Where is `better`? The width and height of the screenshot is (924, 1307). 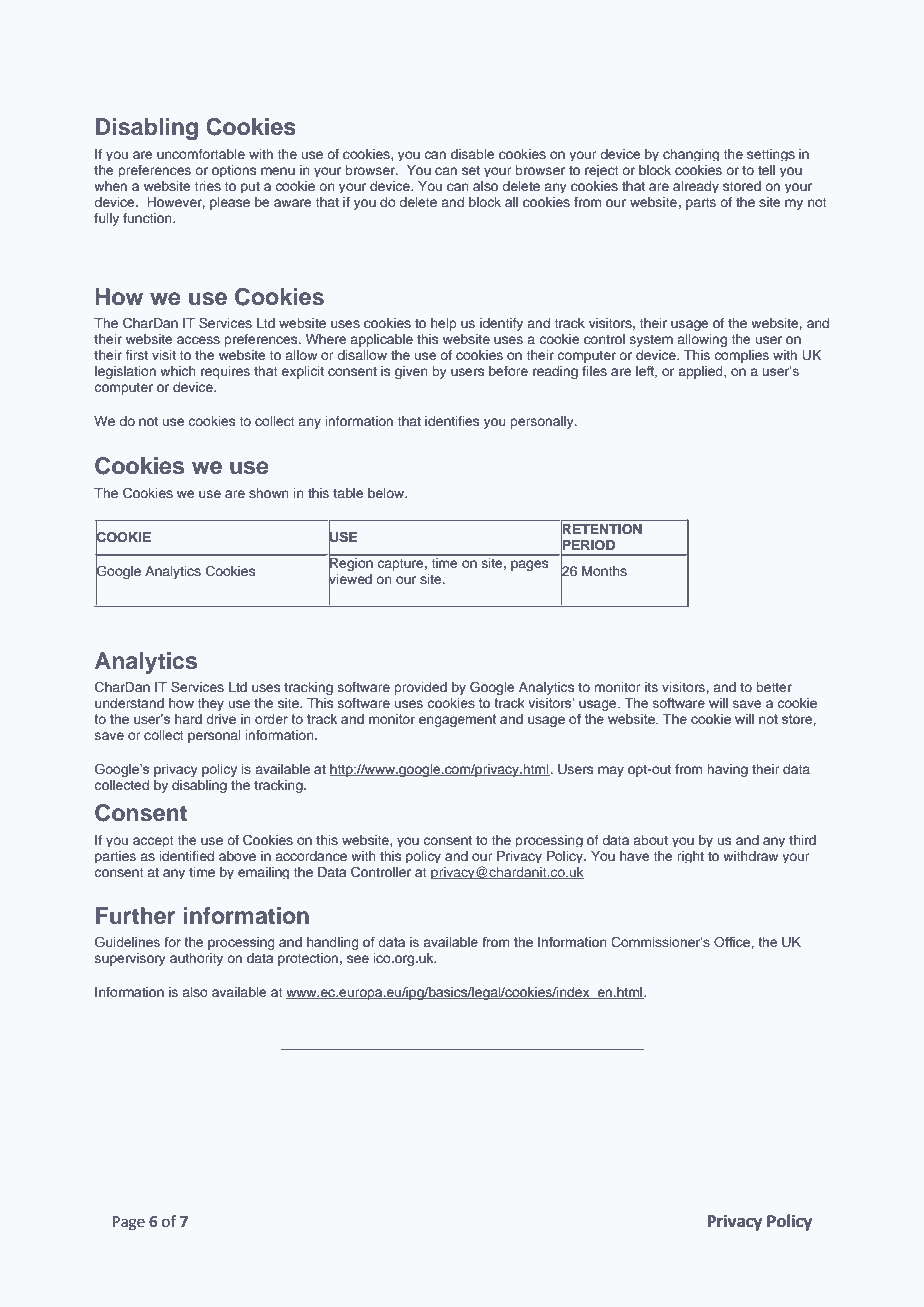 better is located at coordinates (774, 687).
